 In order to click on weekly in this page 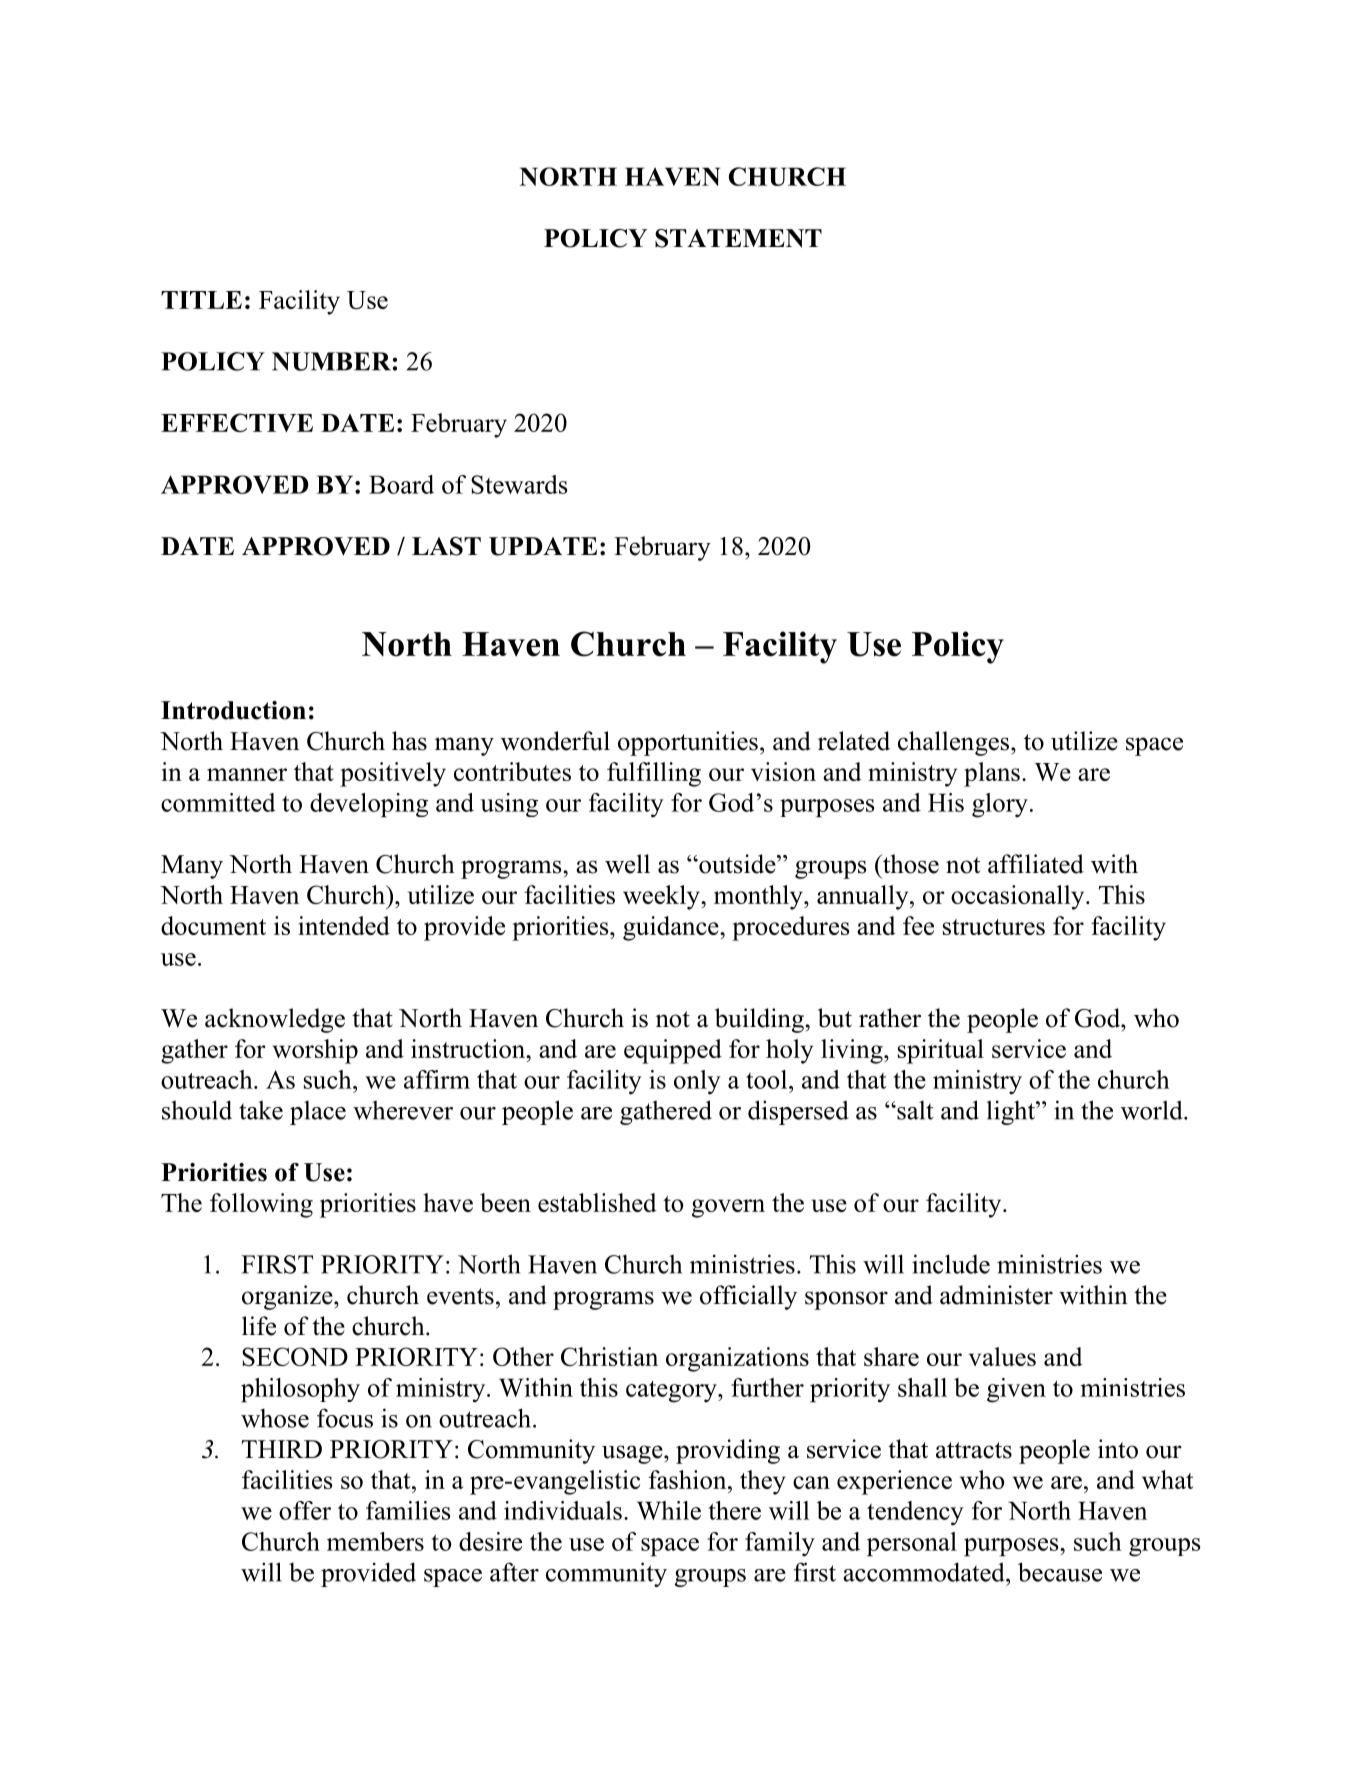, I will do `click(662, 897)`.
